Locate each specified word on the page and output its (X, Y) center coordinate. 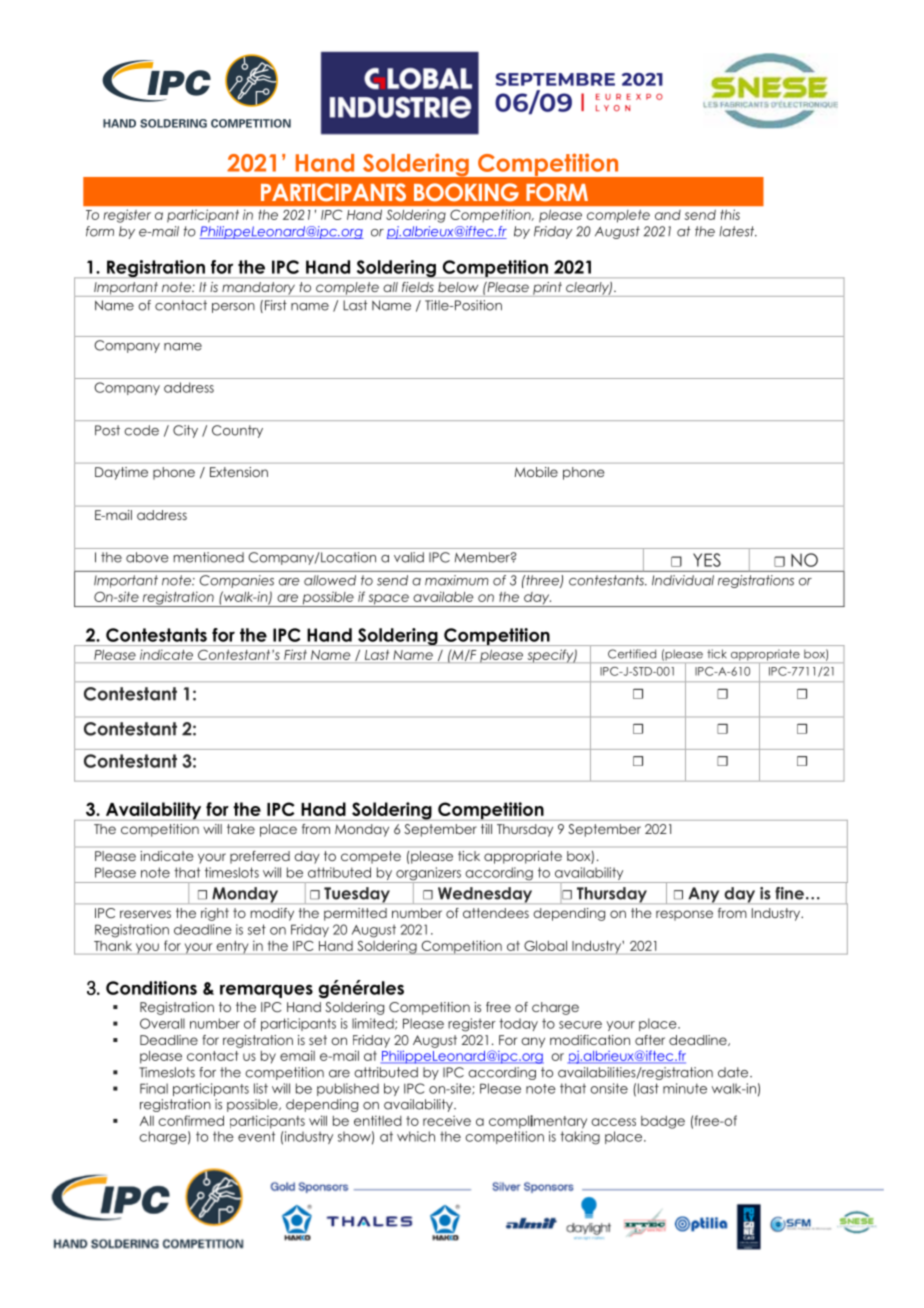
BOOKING (466, 192)
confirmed (191, 1120)
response (684, 915)
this (730, 215)
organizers (428, 875)
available (443, 596)
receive (447, 1120)
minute (685, 1088)
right (215, 914)
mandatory (259, 289)
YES (707, 560)
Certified (632, 654)
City (185, 431)
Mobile (536, 472)
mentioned (209, 557)
